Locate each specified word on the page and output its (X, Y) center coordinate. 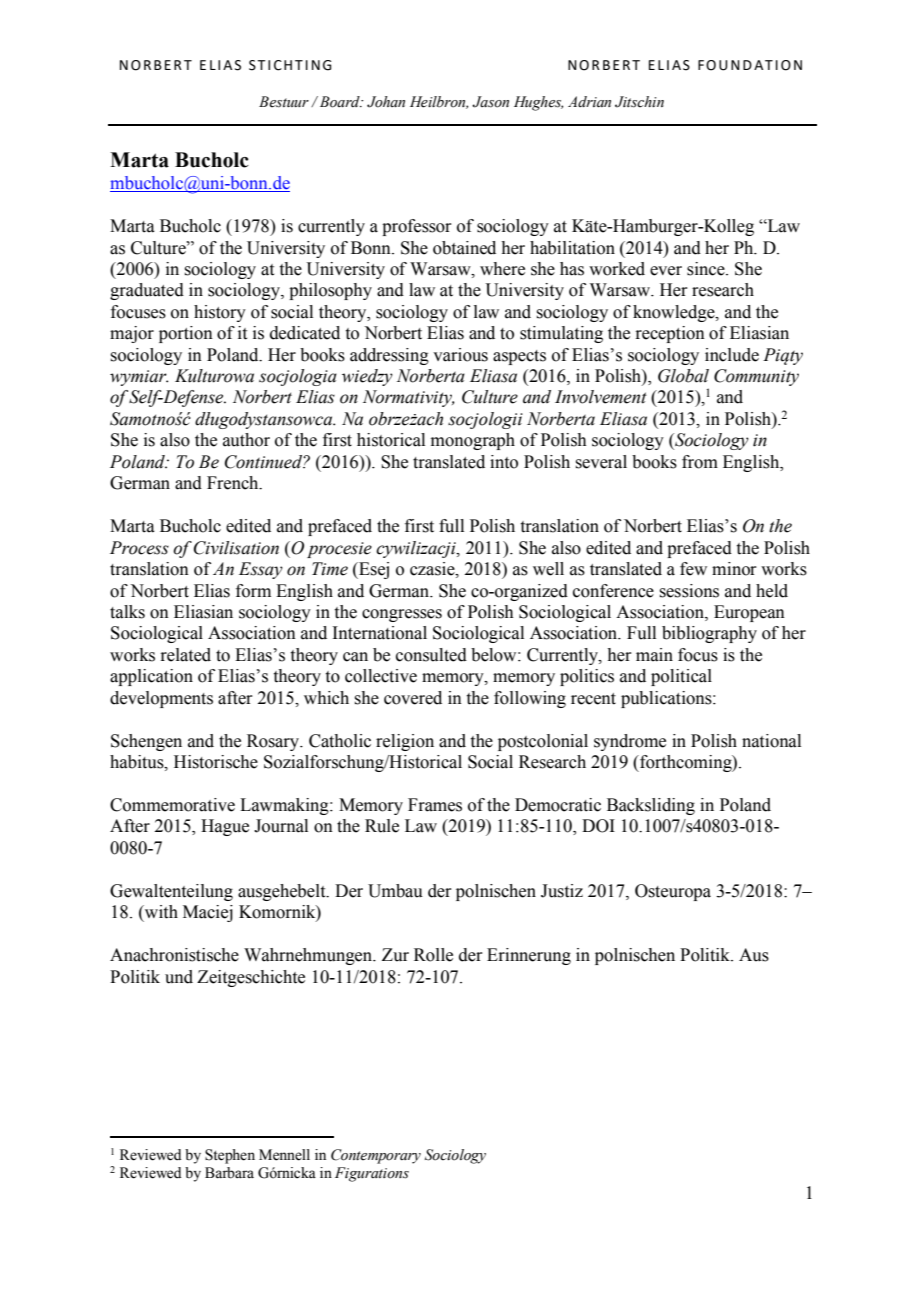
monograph (473, 441)
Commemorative (172, 805)
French (234, 483)
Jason (490, 102)
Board (339, 102)
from (700, 462)
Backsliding (651, 806)
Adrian (589, 102)
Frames (435, 805)
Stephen (230, 1156)
